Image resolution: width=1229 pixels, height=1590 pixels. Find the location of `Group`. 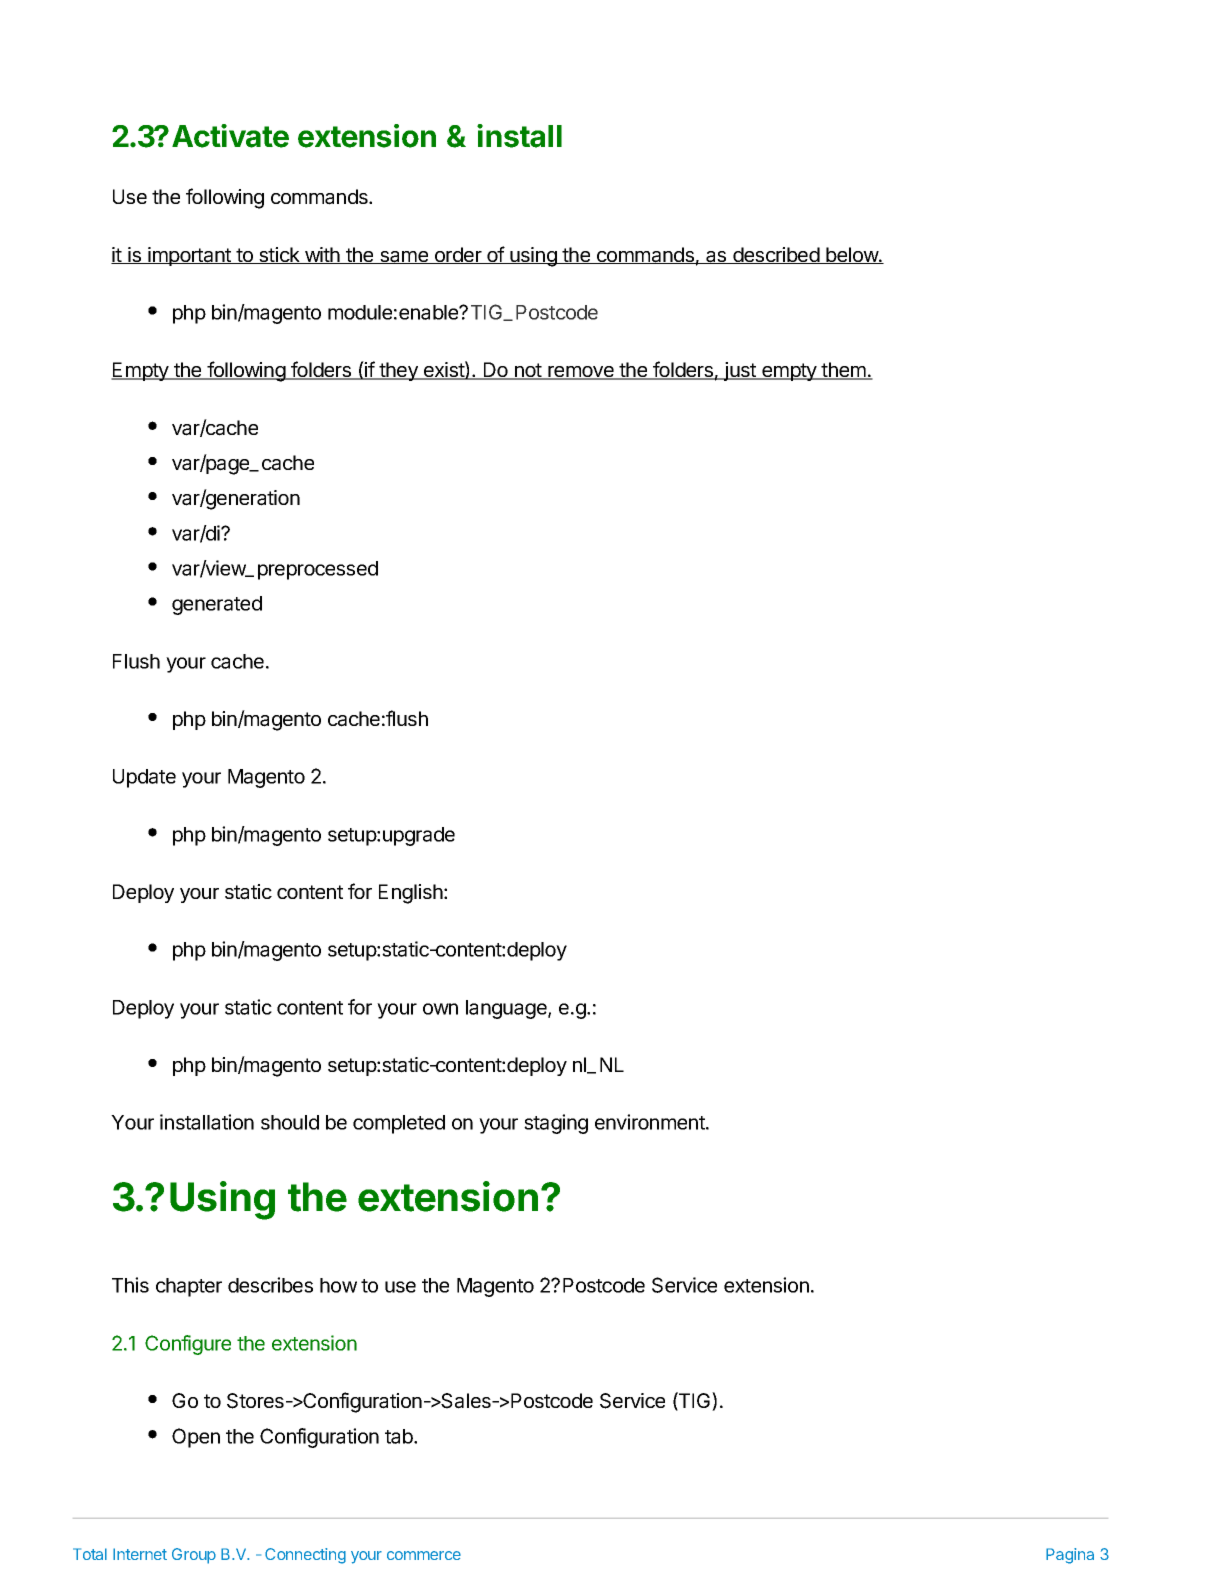

Group is located at coordinates (194, 1556).
